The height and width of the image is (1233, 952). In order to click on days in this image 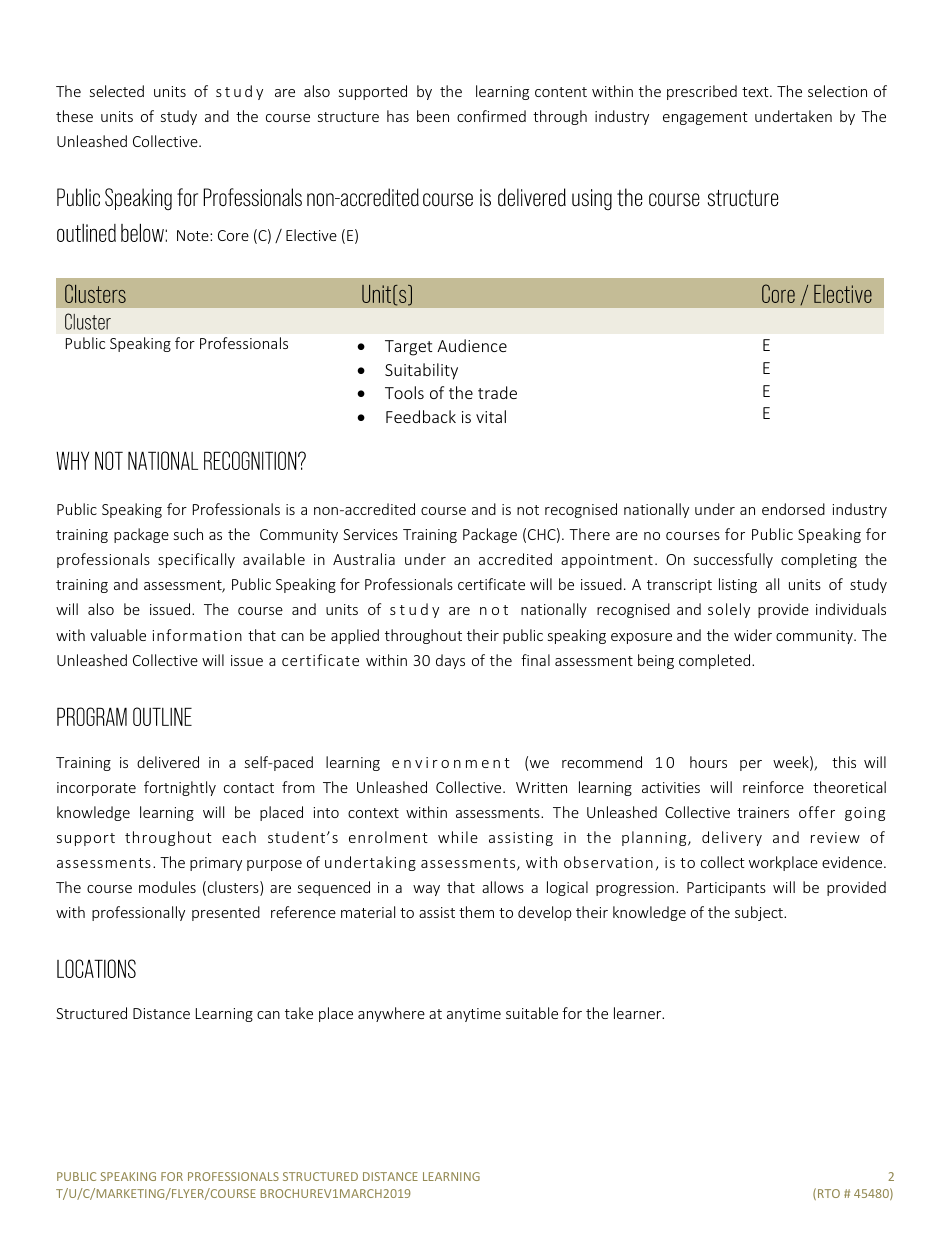, I will do `click(450, 661)`.
